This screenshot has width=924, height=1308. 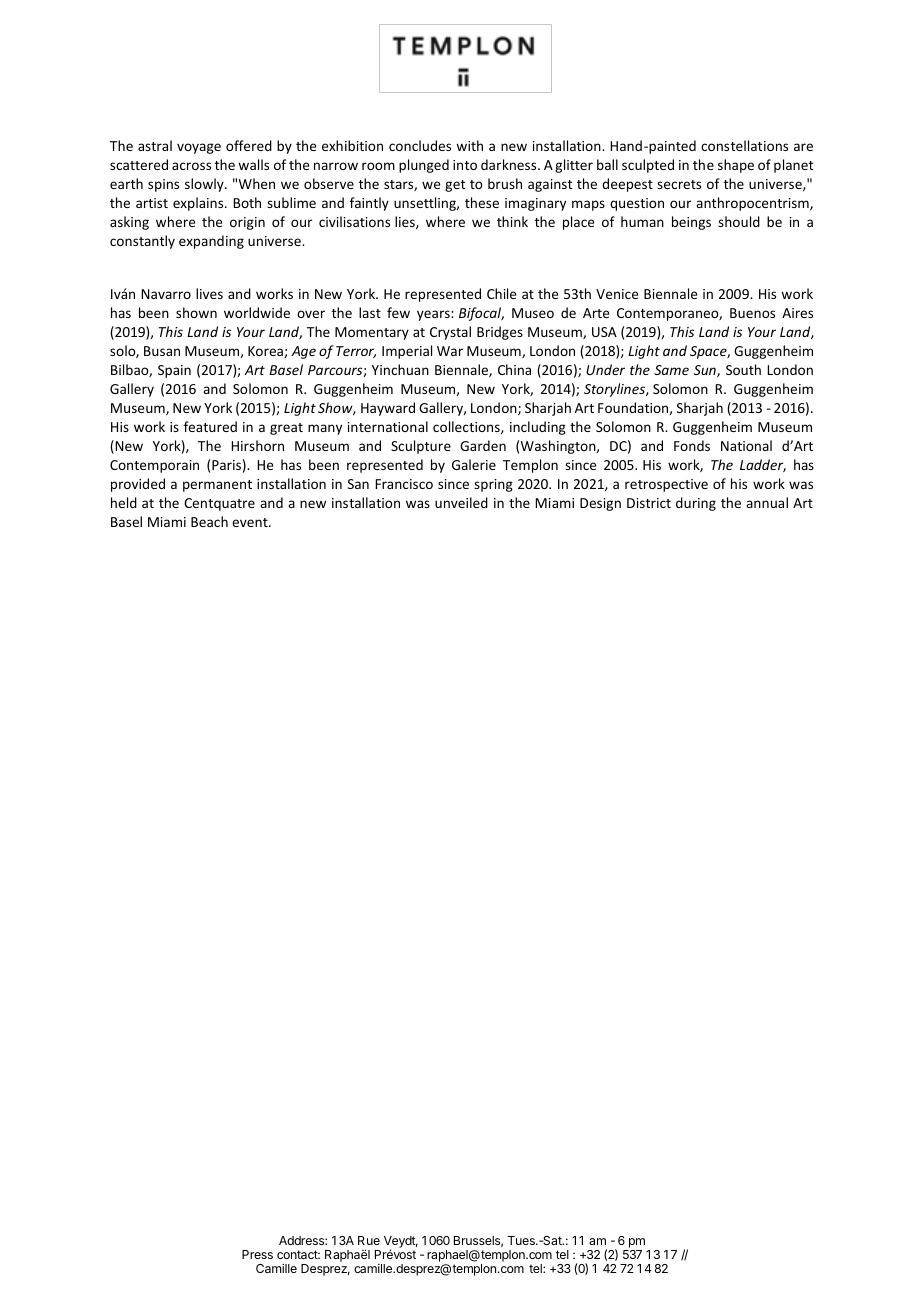 I want to click on Rue, so click(x=369, y=1240).
